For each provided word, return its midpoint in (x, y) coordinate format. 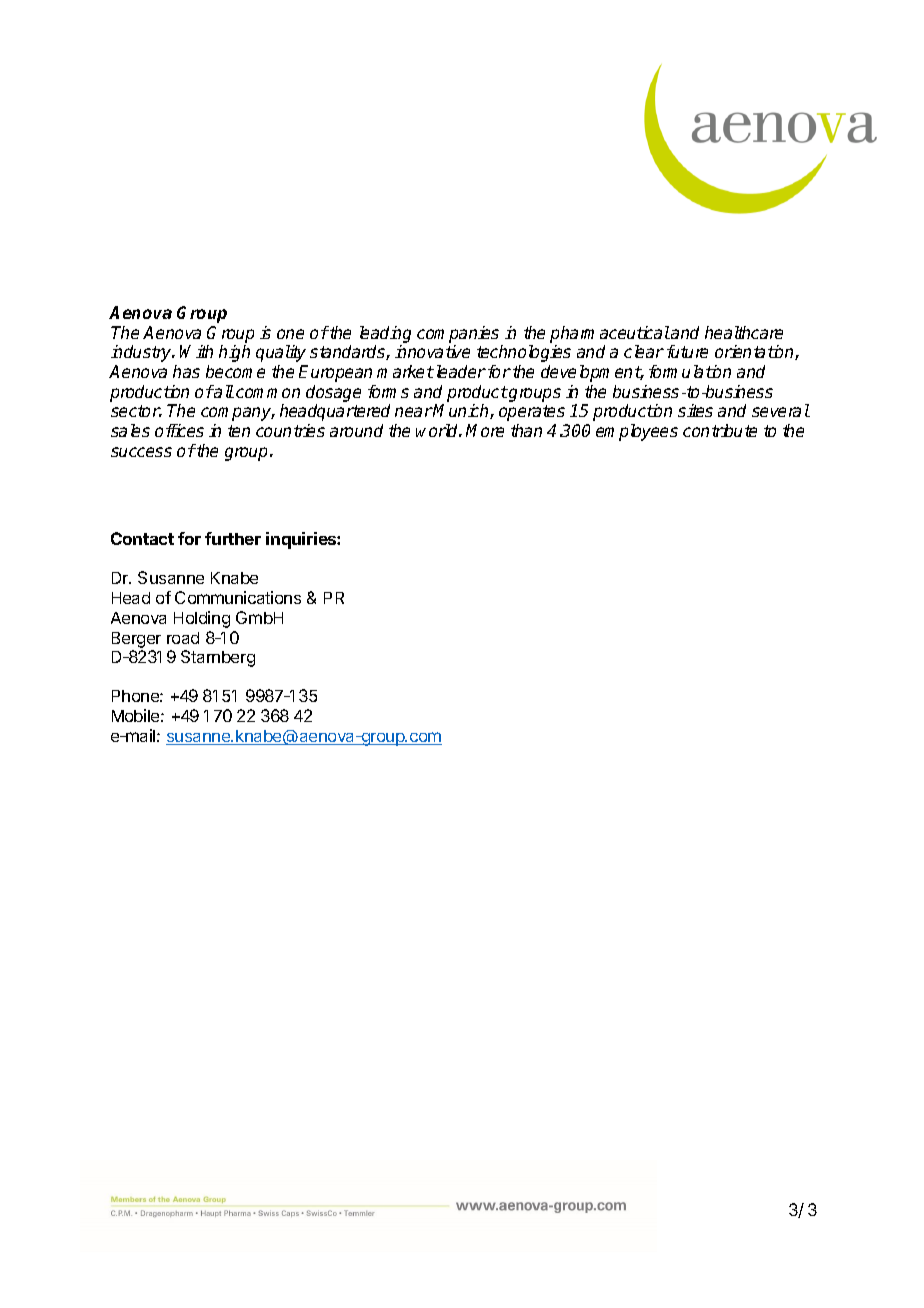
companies (458, 334)
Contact (142, 538)
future (687, 351)
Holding (202, 619)
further (233, 538)
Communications (238, 597)
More (485, 430)
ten (239, 431)
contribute (720, 430)
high (234, 353)
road (183, 638)
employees (637, 432)
